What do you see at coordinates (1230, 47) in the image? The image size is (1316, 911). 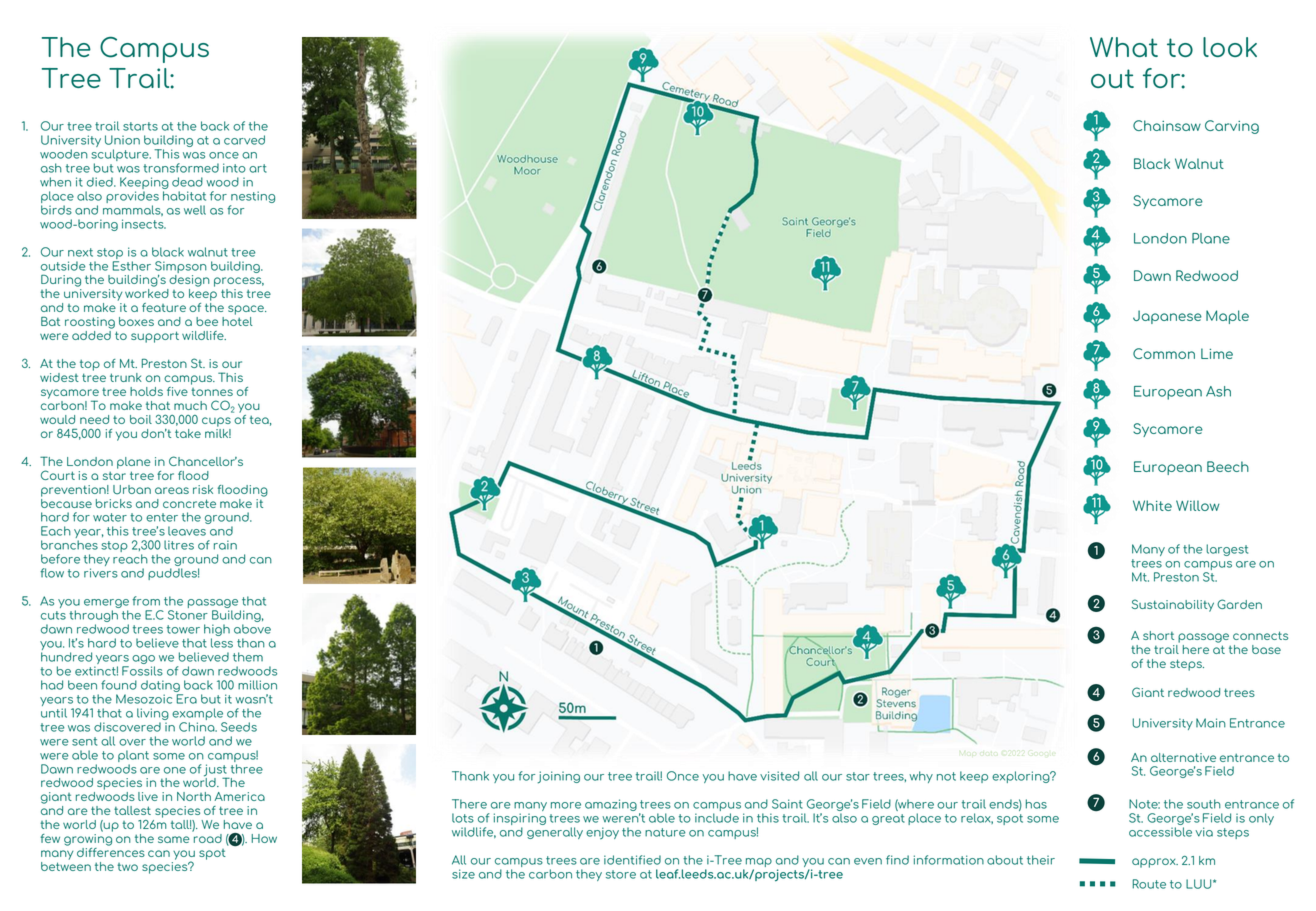 I see `look` at bounding box center [1230, 47].
